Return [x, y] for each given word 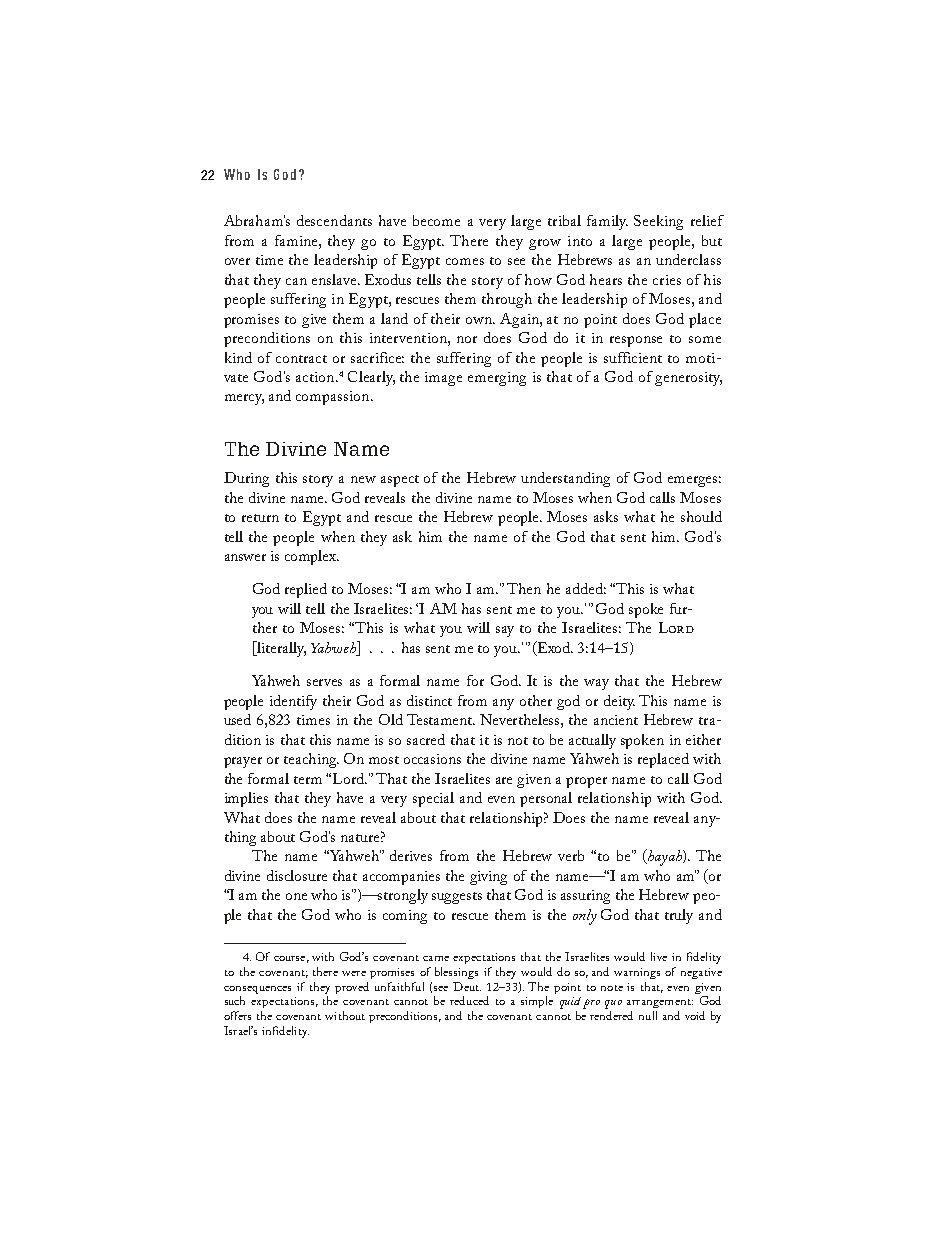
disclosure [297, 875]
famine [297, 240]
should [701, 516]
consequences [257, 990]
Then [524, 588]
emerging [497, 379]
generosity [688, 379]
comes [465, 261]
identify [293, 702]
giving [488, 878]
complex [312, 557]
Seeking [658, 222]
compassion [334, 398]
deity [619, 702]
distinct [429, 700]
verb [571, 855]
